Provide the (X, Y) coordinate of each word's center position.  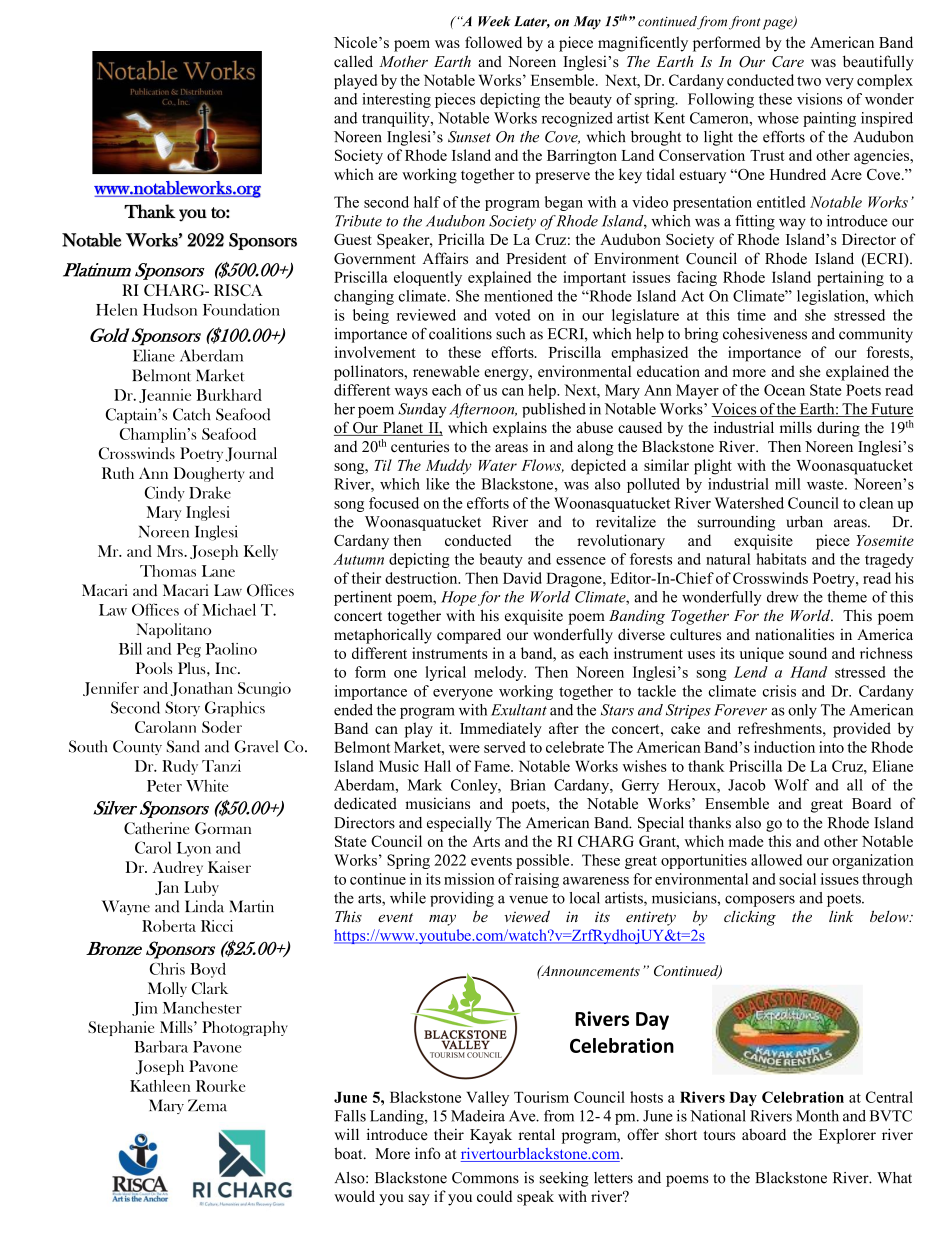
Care (788, 62)
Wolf (791, 785)
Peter (164, 786)
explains (520, 429)
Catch (191, 414)
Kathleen (160, 1086)
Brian (528, 785)
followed (493, 42)
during (838, 429)
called (353, 61)
